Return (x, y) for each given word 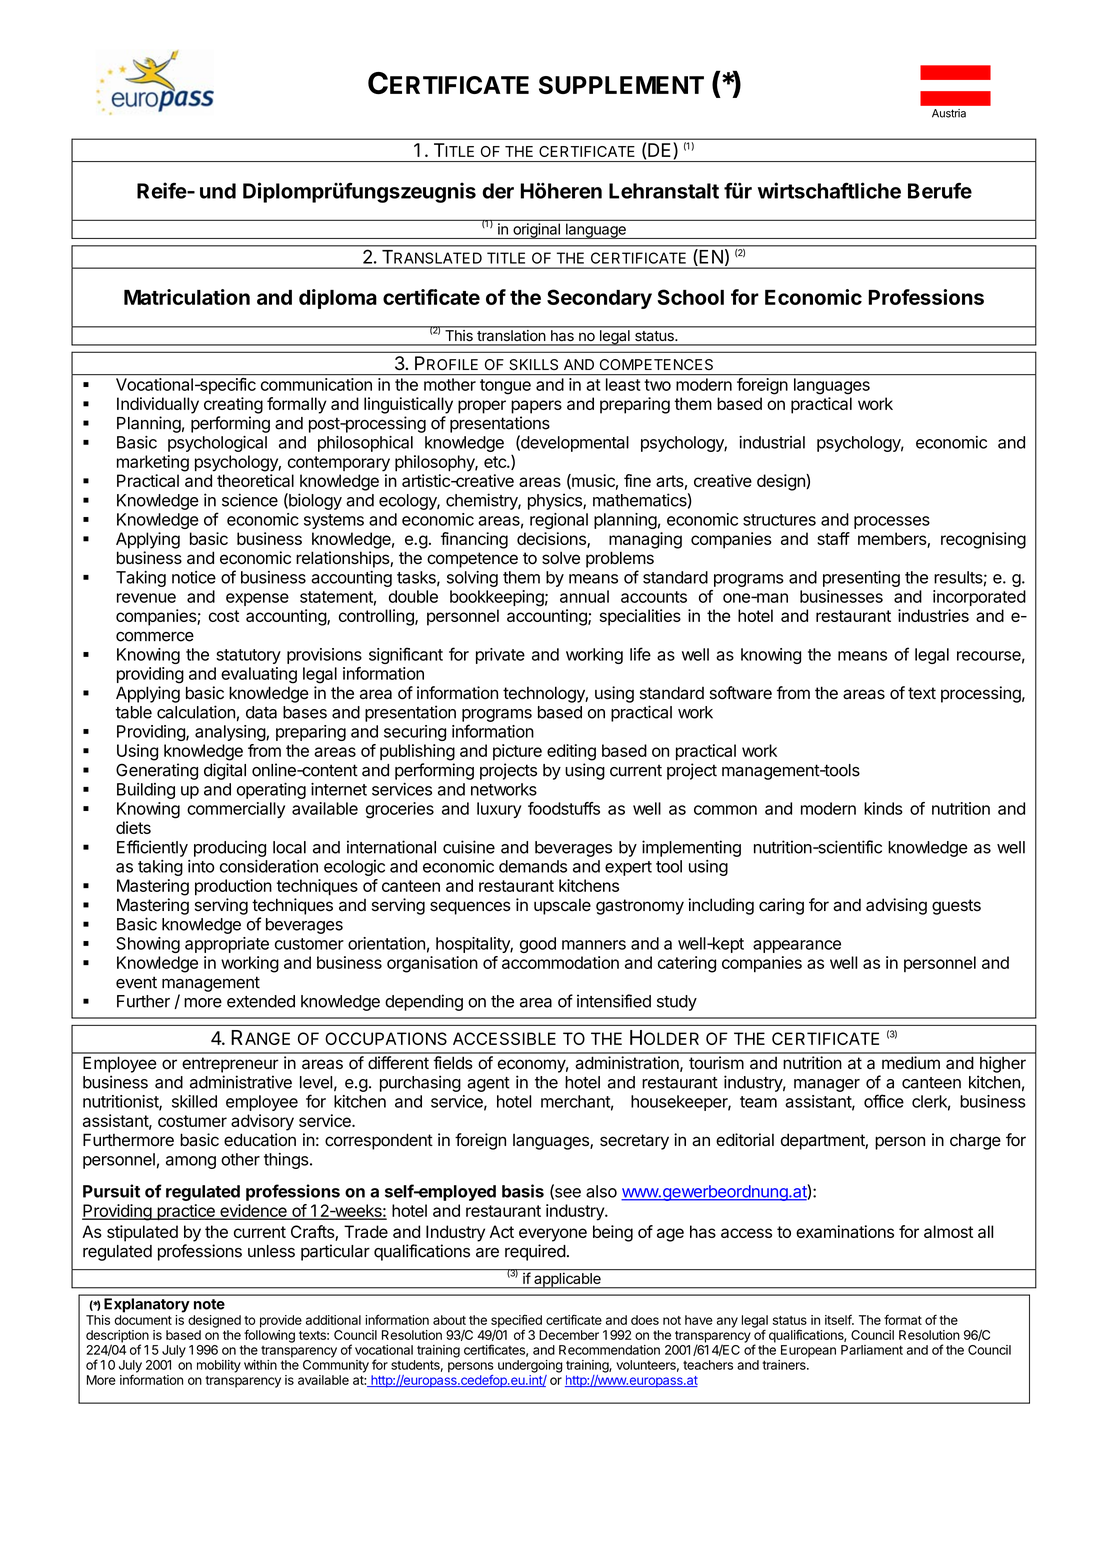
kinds (883, 808)
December (569, 1335)
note (209, 1304)
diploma (338, 299)
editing (571, 752)
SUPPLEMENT (621, 85)
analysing (231, 733)
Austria (949, 113)
